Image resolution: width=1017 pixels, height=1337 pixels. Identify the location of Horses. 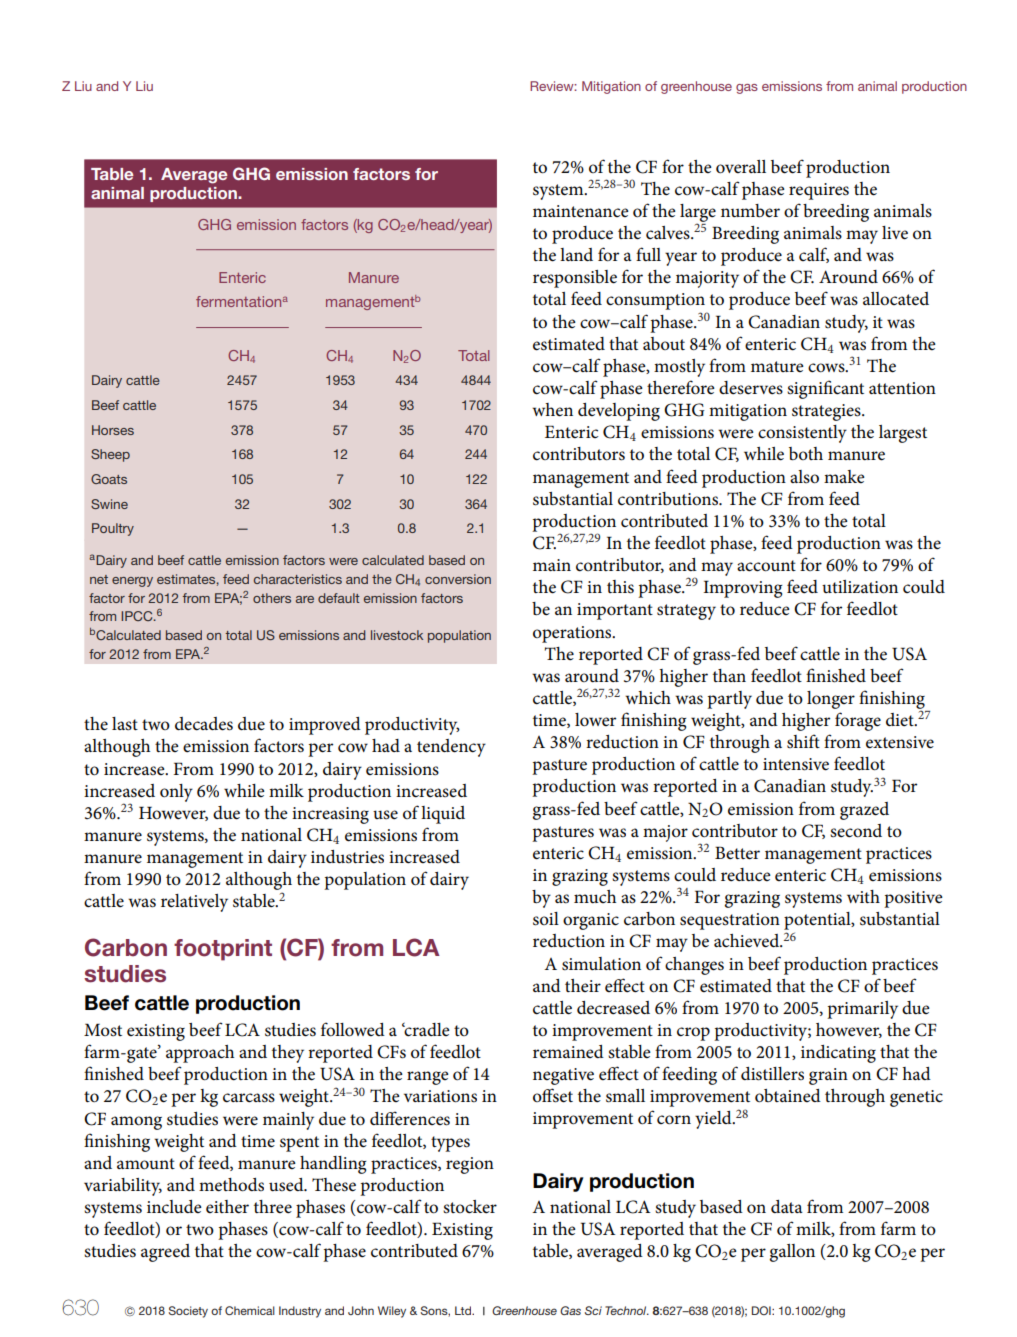
(113, 430).
